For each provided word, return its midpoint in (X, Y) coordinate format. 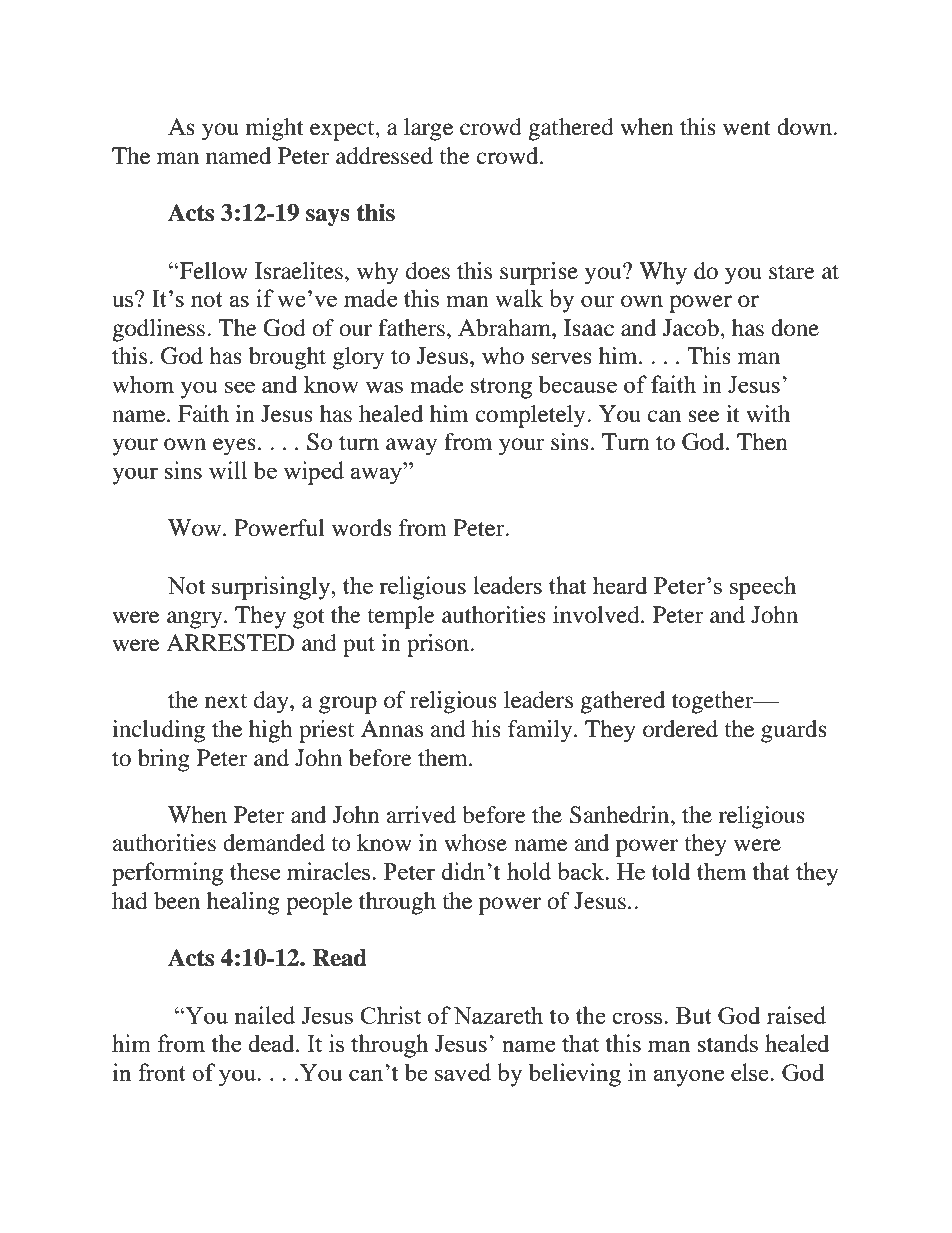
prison (439, 645)
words (362, 528)
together (714, 702)
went (747, 128)
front (162, 1072)
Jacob (692, 328)
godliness (158, 330)
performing (167, 874)
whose (476, 843)
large (428, 129)
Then (762, 442)
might (275, 129)
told (671, 871)
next (226, 701)
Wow (196, 528)
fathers (411, 328)
